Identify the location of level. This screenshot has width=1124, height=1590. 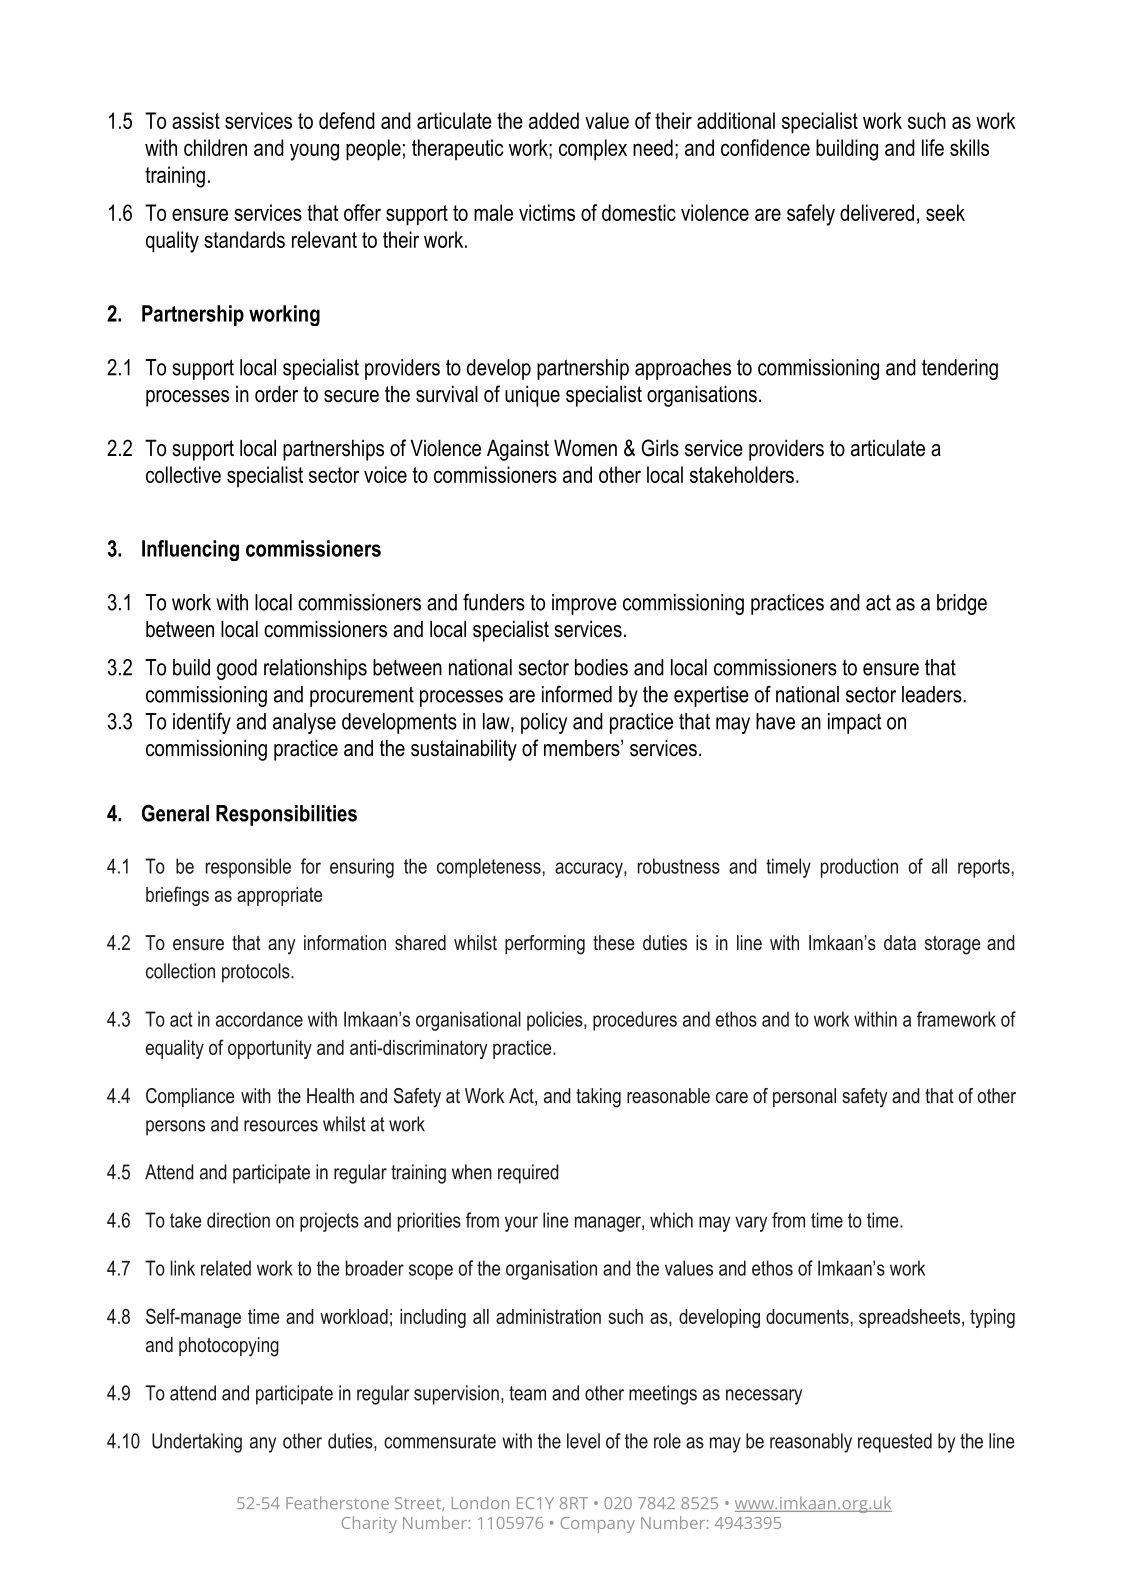
(583, 1441).
